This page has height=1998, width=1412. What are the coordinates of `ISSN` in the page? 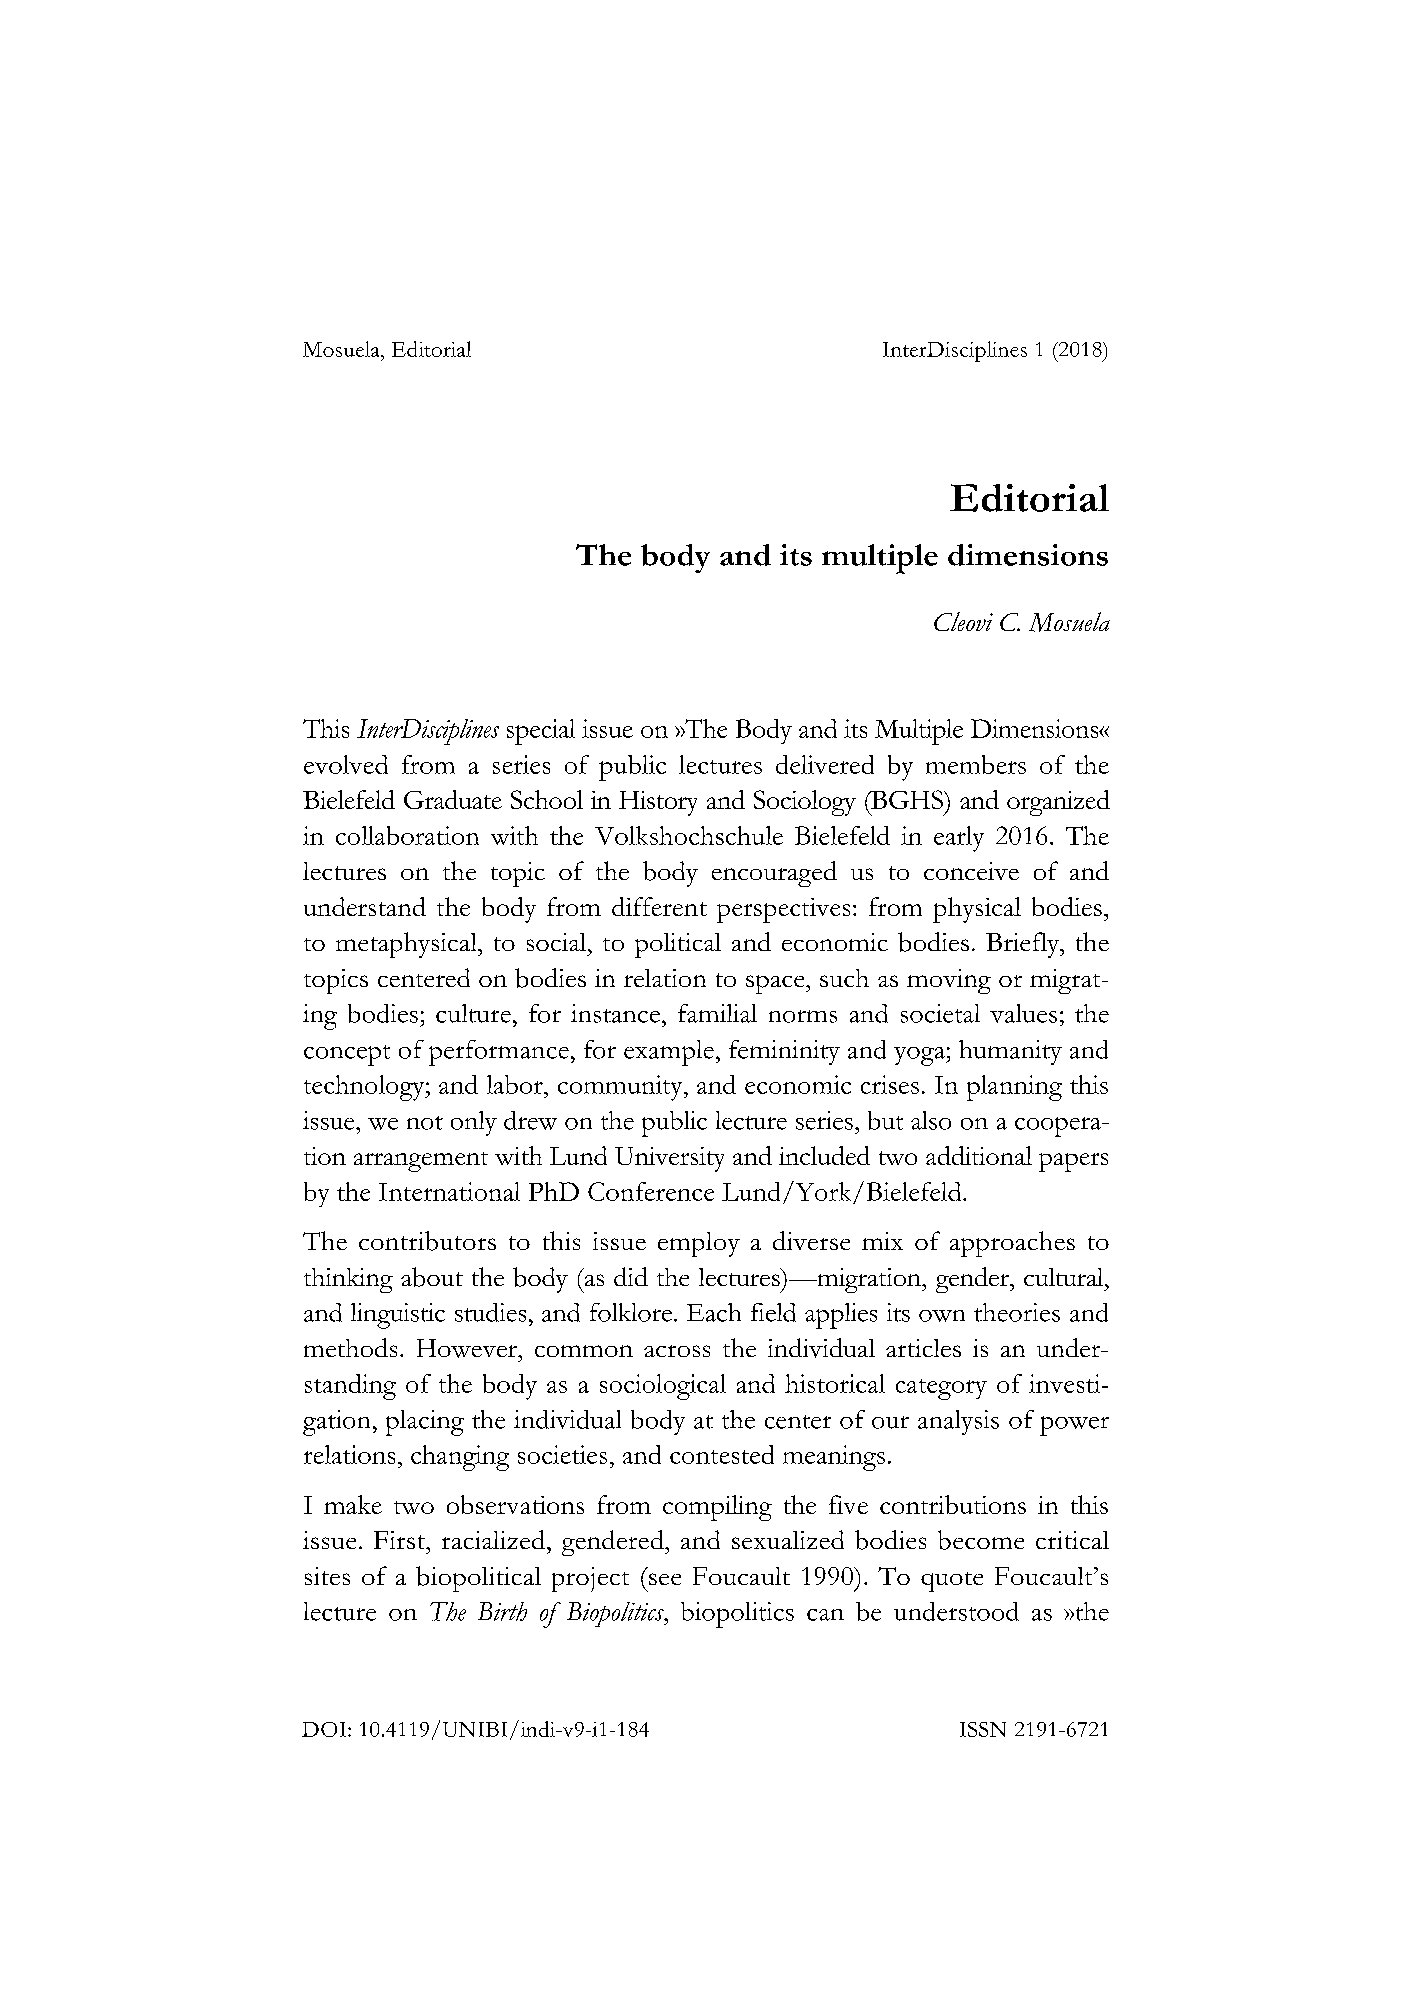 It's located at (983, 1729).
